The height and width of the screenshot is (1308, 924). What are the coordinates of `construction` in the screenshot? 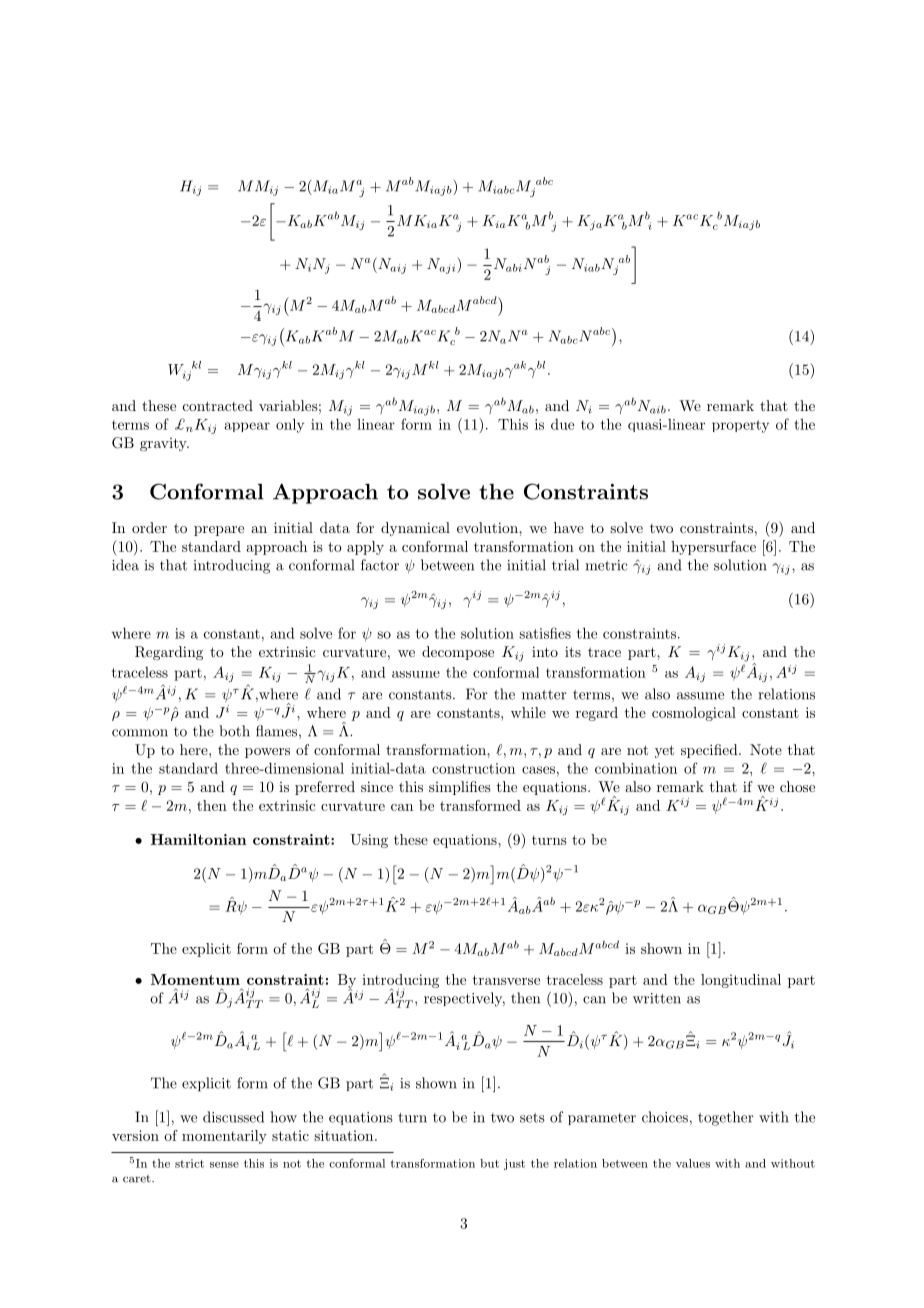 It's located at (473, 768).
